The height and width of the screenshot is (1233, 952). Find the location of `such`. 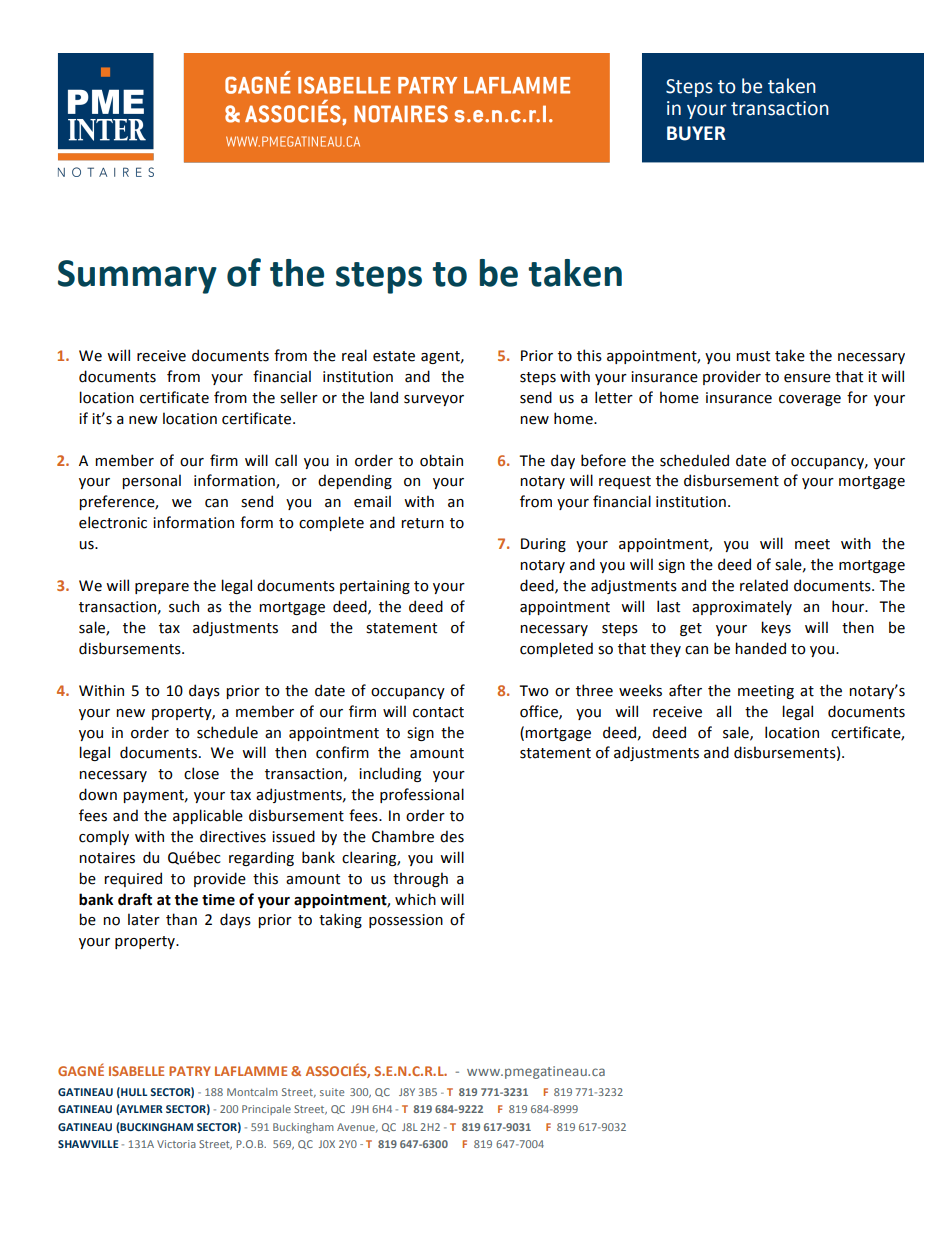

such is located at coordinates (184, 606).
